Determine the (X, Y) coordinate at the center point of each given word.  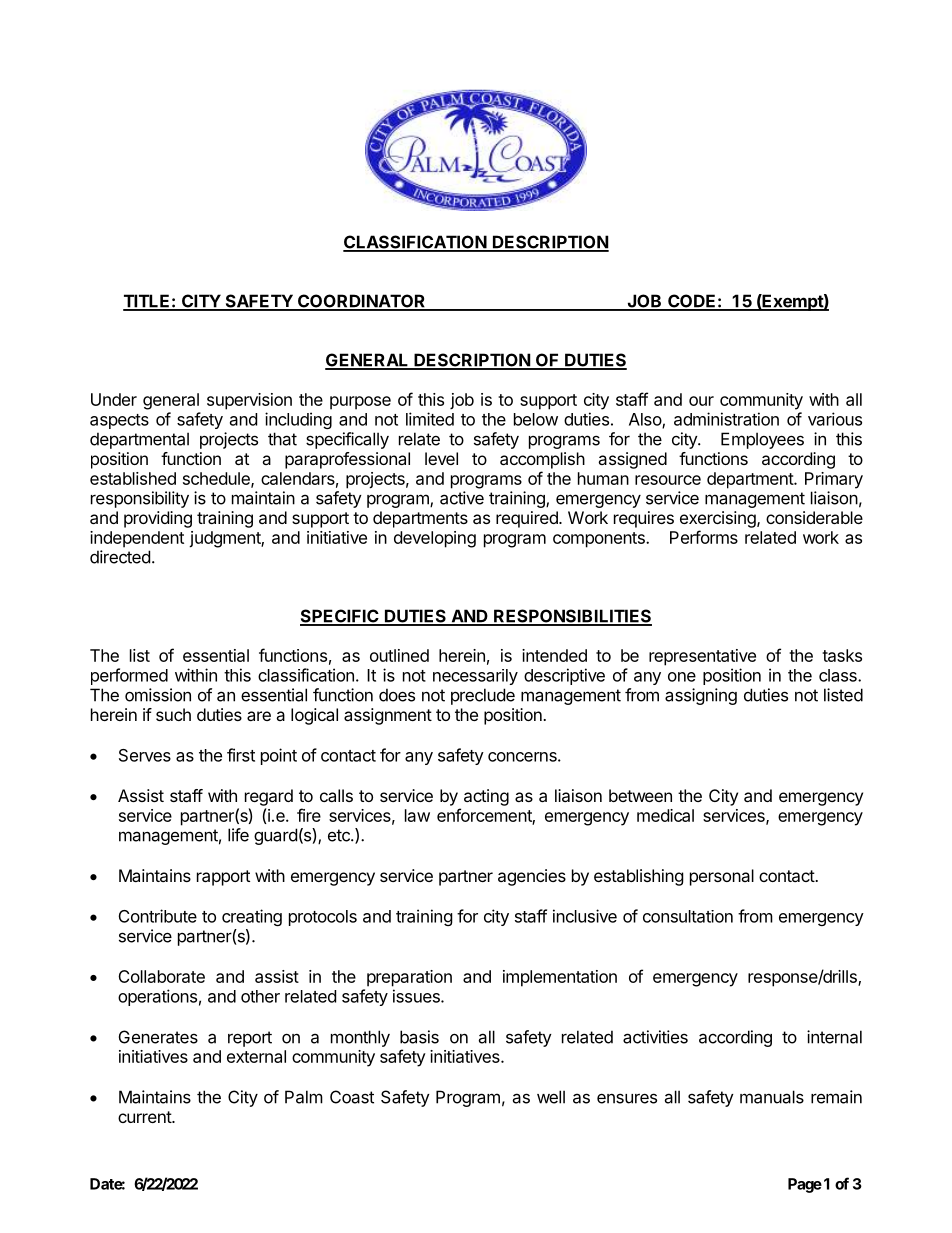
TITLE (147, 302)
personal (722, 877)
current (145, 1117)
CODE (692, 302)
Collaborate (161, 976)
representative (702, 657)
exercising (719, 519)
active (462, 498)
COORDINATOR (361, 302)
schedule (217, 479)
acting (486, 797)
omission (158, 695)
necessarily (475, 677)
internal (834, 1037)
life (238, 835)
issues (417, 996)
